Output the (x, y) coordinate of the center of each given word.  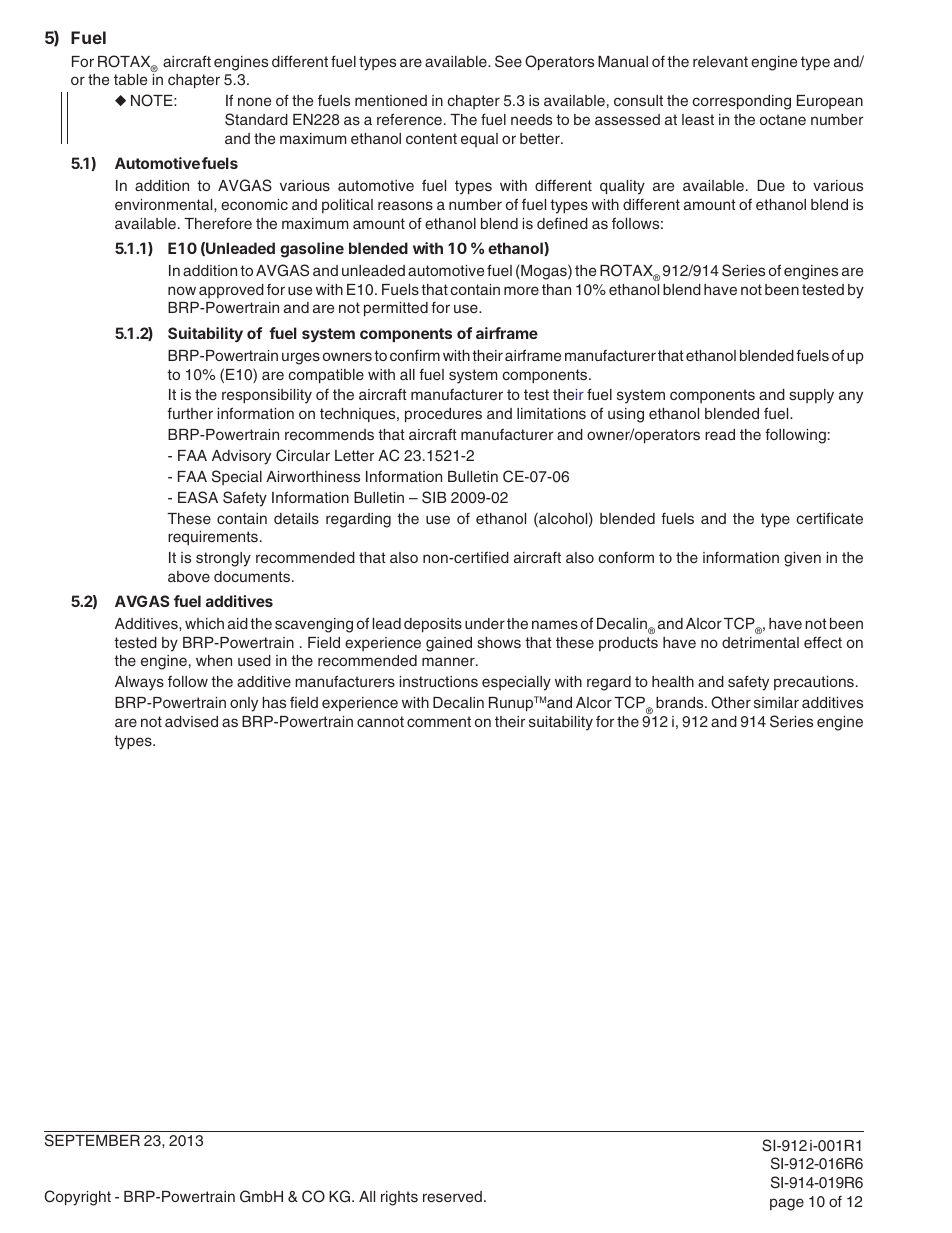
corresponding (741, 102)
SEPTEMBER (92, 1140)
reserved (452, 1196)
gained (449, 644)
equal (479, 140)
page (787, 1204)
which (204, 623)
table (130, 79)
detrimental (760, 642)
